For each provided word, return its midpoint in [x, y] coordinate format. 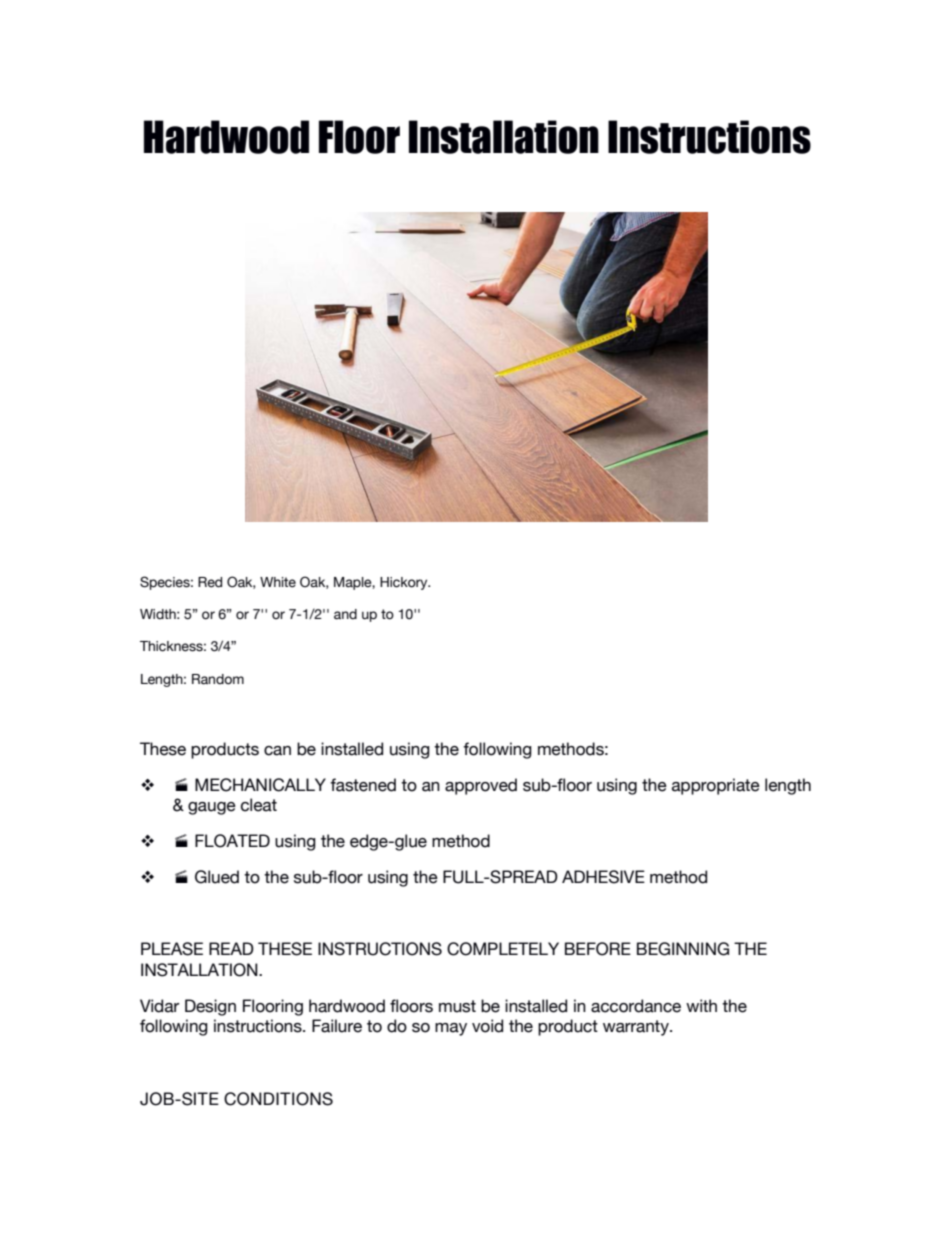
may [451, 1029]
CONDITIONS [278, 1099]
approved [481, 786]
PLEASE [172, 949]
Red [210, 582]
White [278, 582]
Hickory [405, 583]
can [277, 751]
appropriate [716, 786]
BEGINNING [683, 949]
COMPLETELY [503, 949]
